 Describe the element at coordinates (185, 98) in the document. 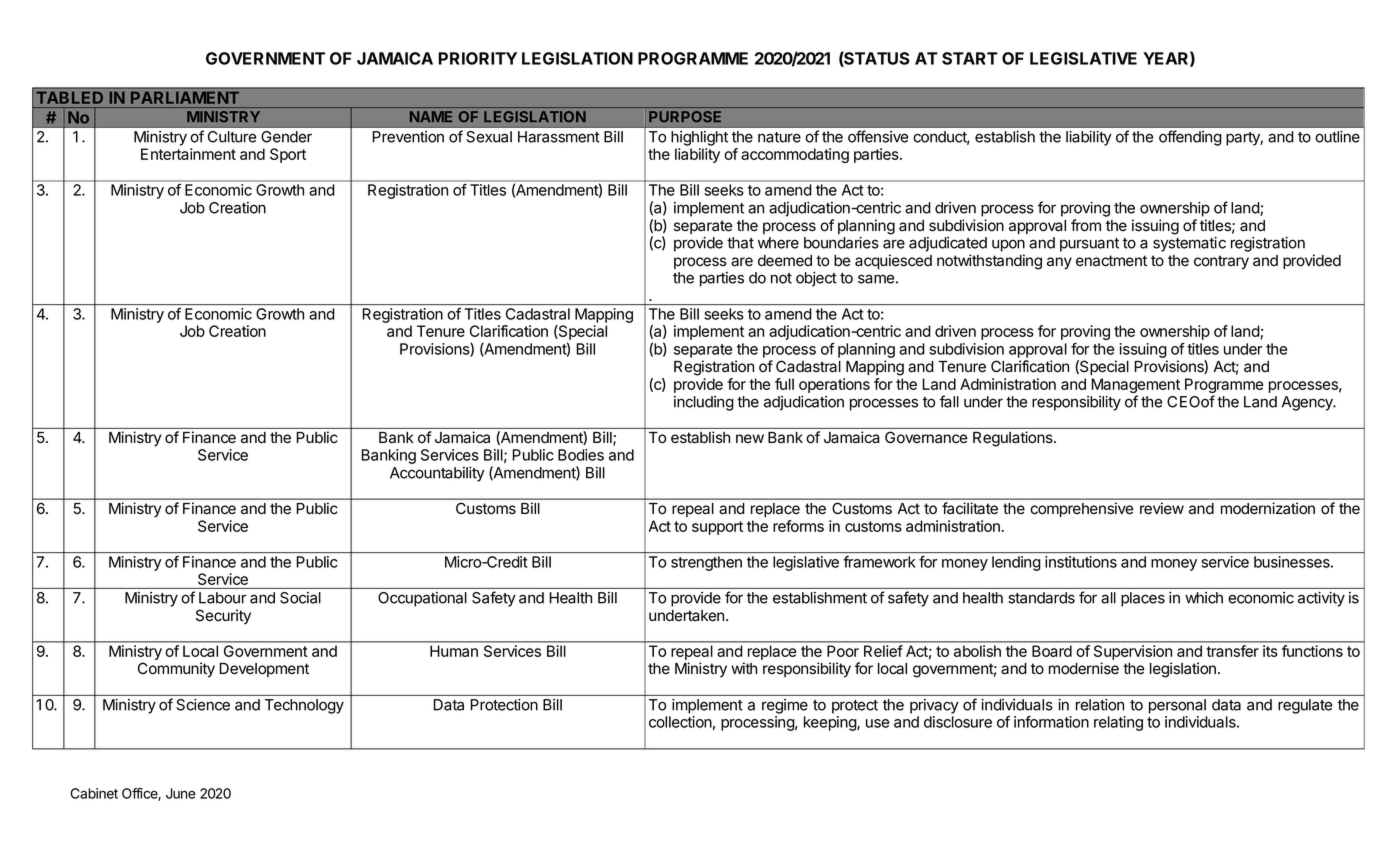

I see `PARLIAMENT` at that location.
